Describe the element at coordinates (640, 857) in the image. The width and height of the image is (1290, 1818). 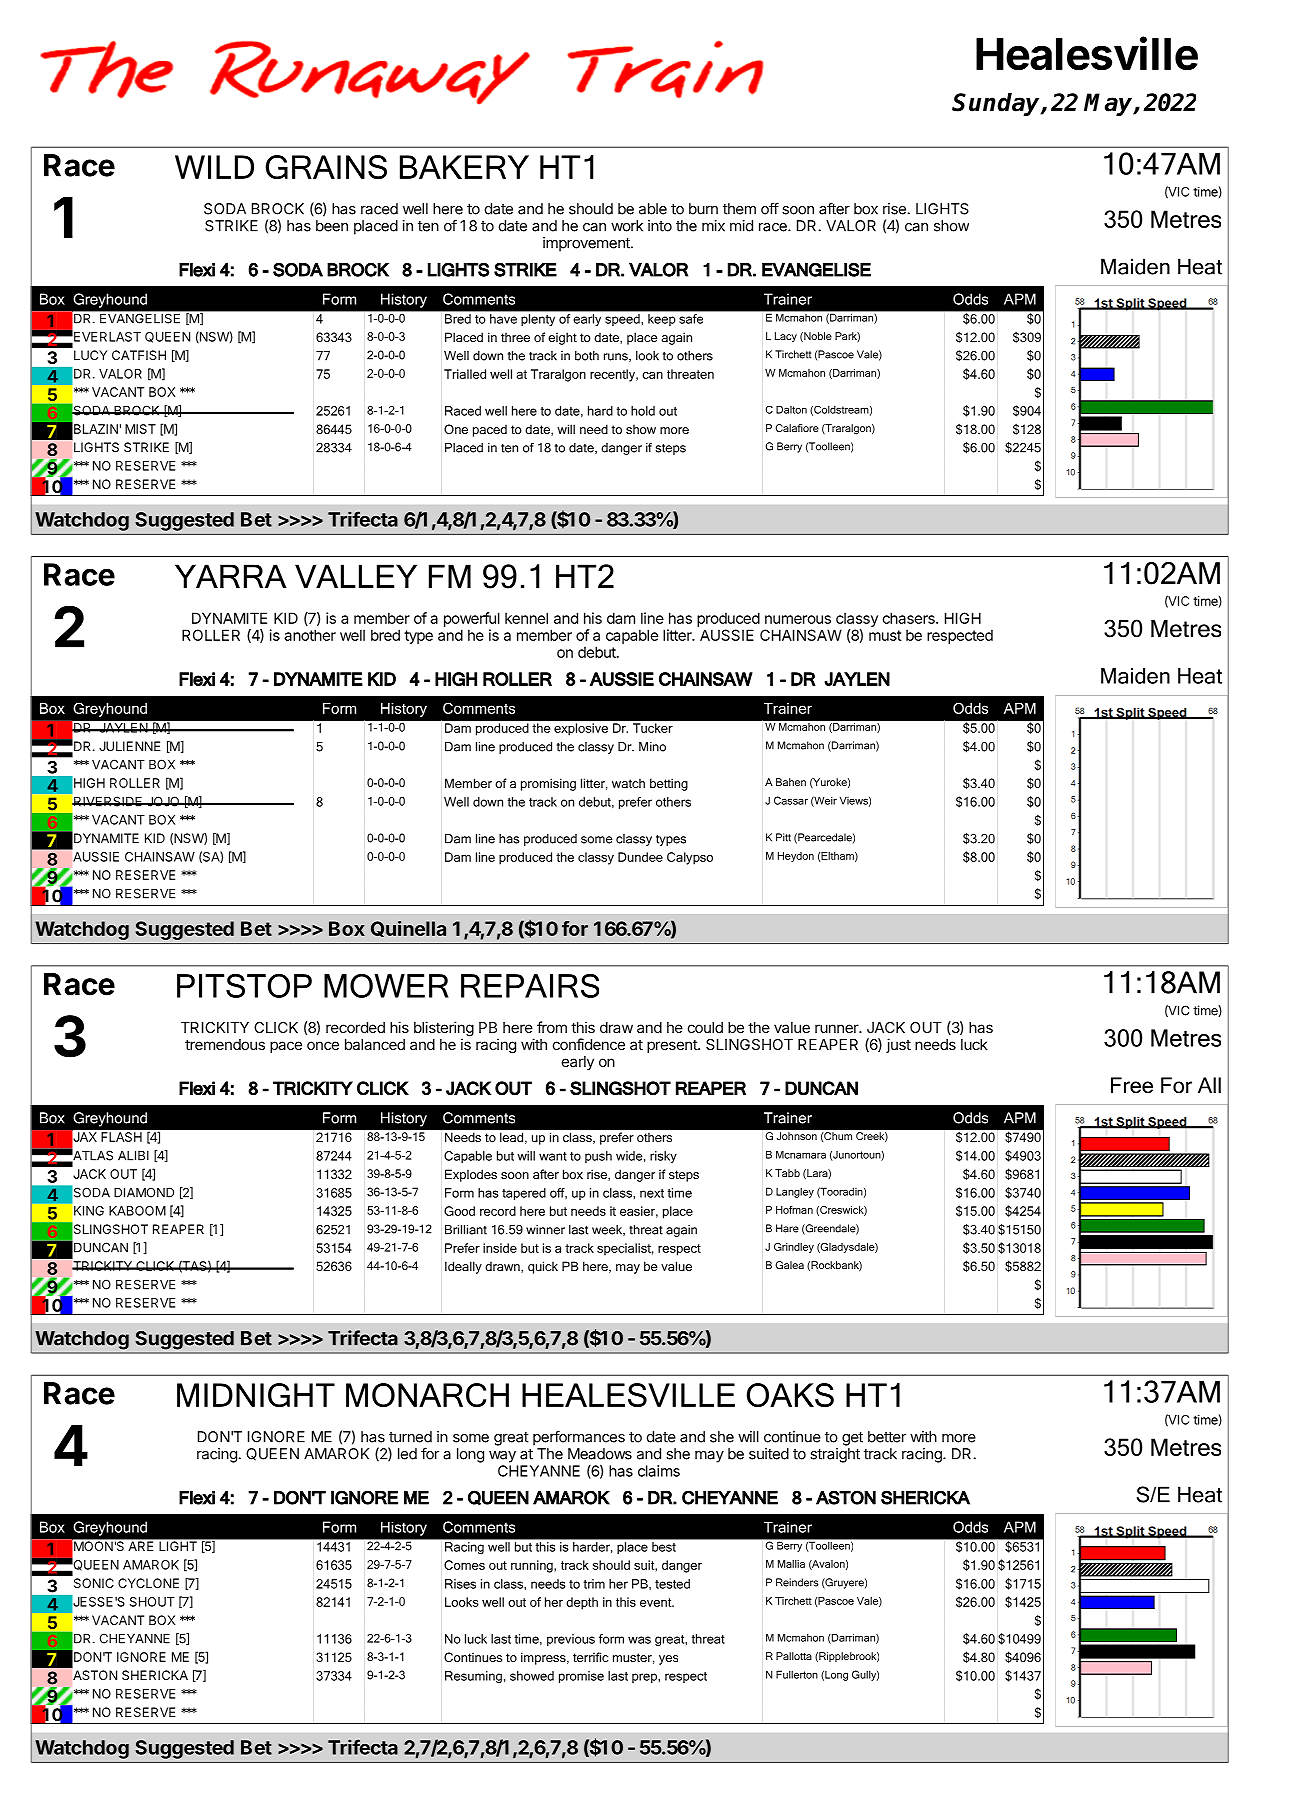
I see `Dundee` at that location.
